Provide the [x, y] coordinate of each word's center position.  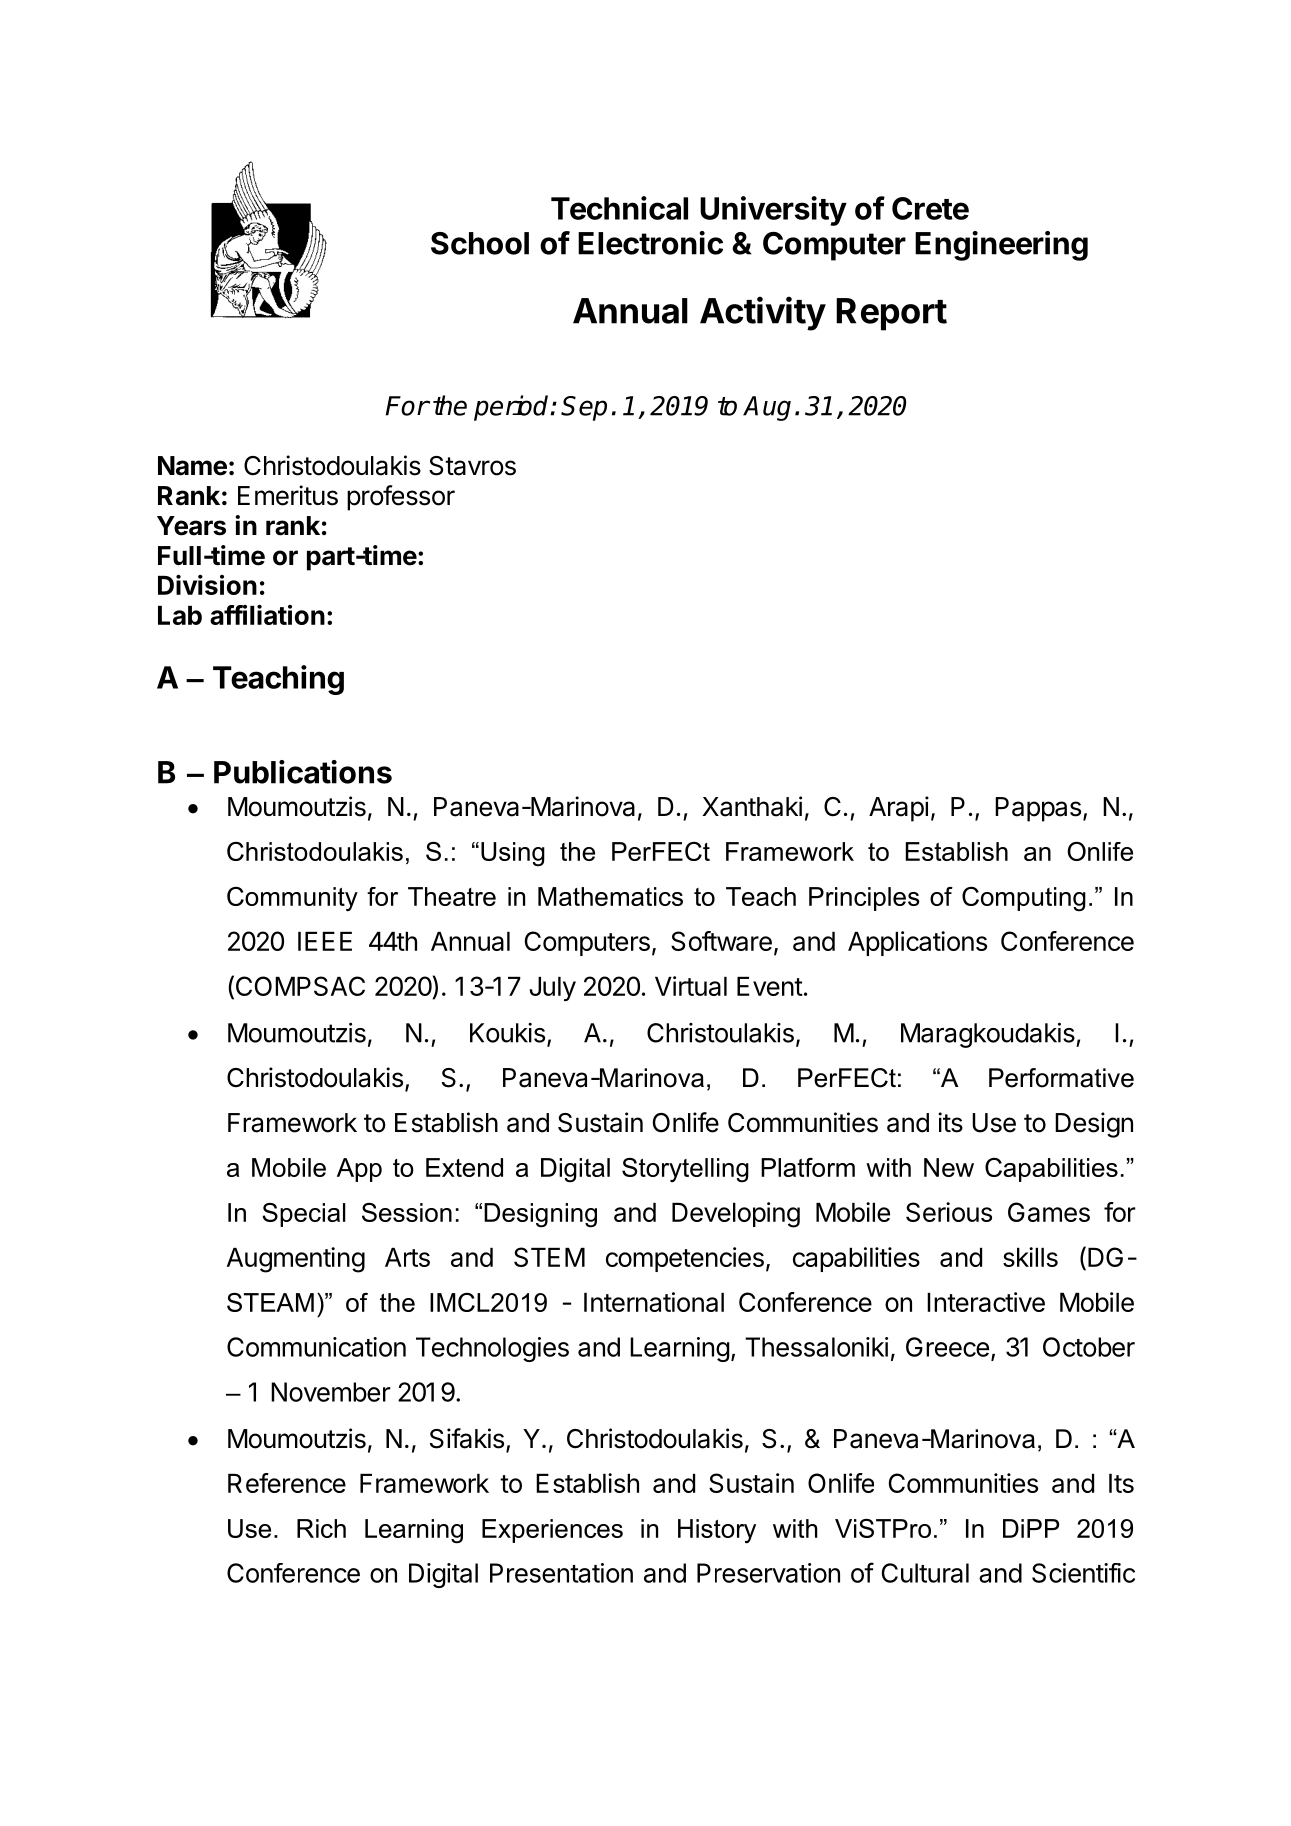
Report [891, 314]
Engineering [1001, 246]
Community [292, 899]
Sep [584, 408]
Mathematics [610, 896]
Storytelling [685, 1170]
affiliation [267, 615]
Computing [1024, 899]
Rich [321, 1528]
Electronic [650, 243]
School [480, 243]
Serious [949, 1212]
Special [304, 1215]
